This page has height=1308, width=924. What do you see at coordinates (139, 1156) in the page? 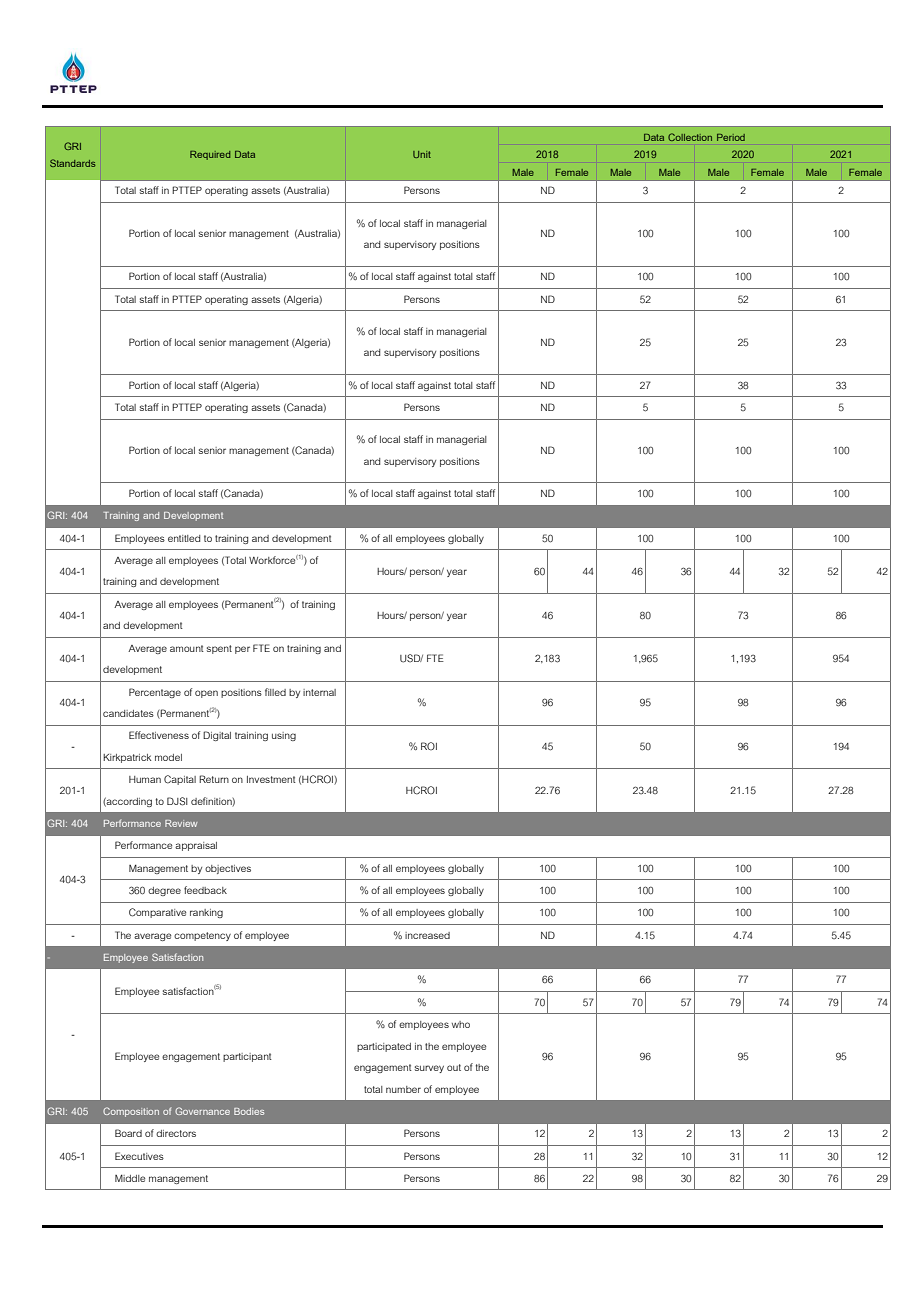
I see `Executives` at bounding box center [139, 1156].
